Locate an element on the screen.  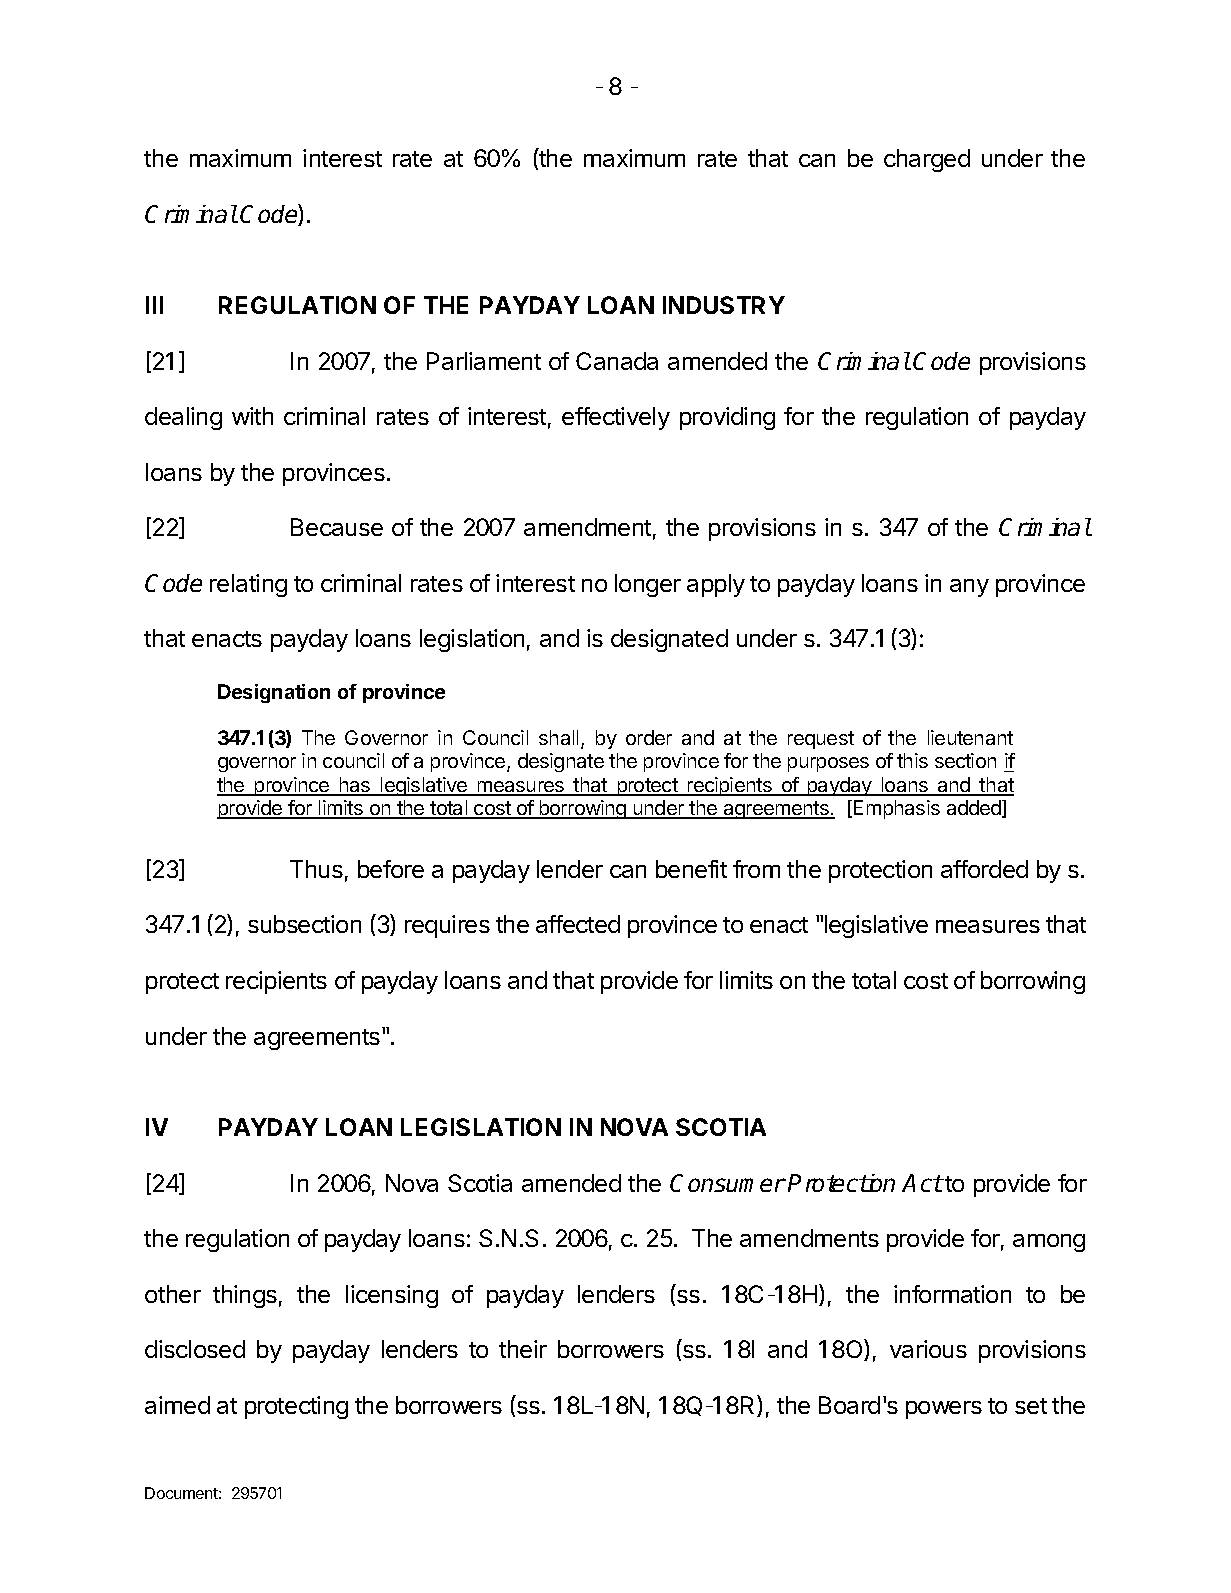
charged is located at coordinates (927, 160).
